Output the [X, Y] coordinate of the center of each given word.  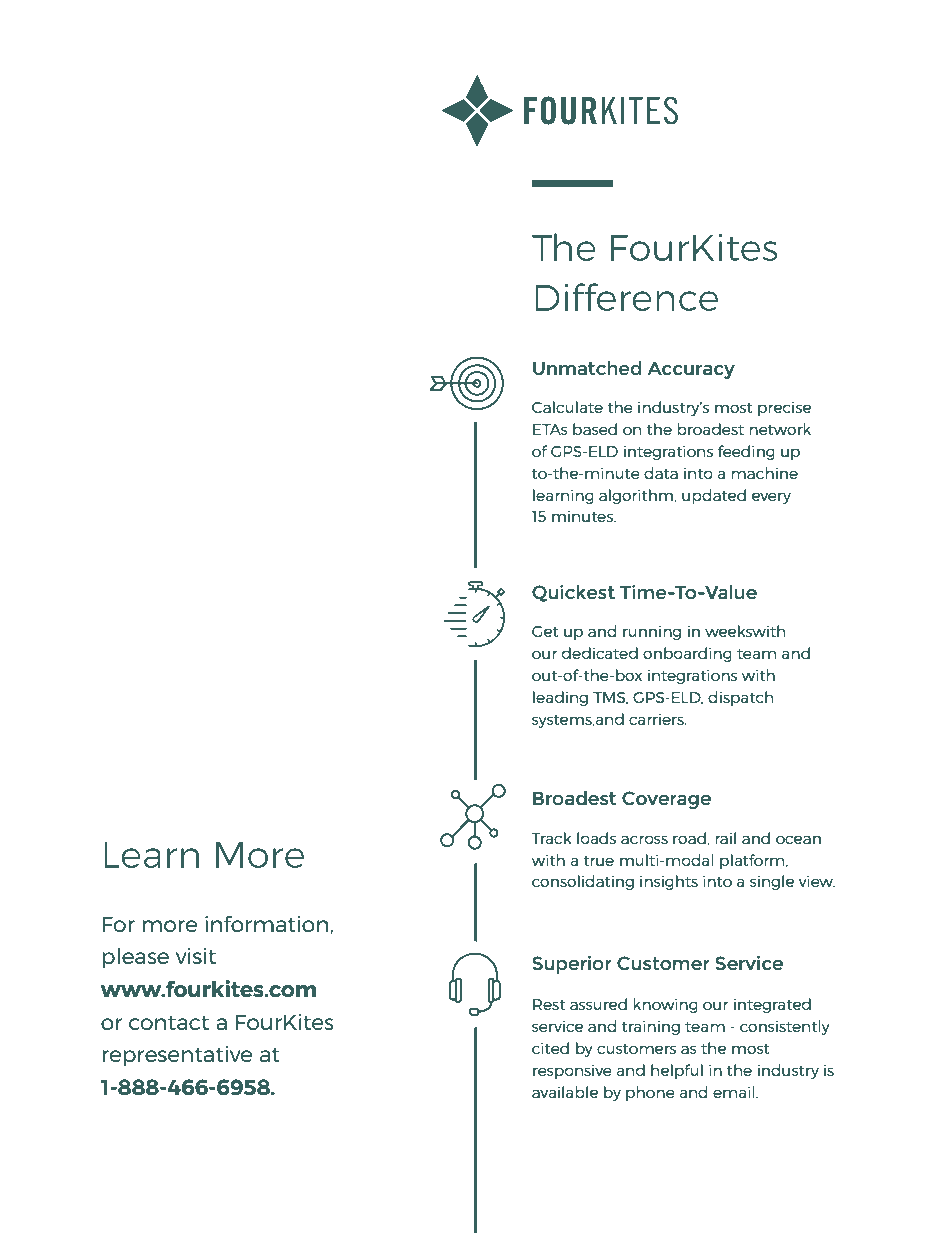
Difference [626, 297]
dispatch [740, 698]
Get [545, 631]
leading [560, 698]
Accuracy [691, 370]
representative [177, 1056]
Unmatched [587, 368]
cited [550, 1048]
